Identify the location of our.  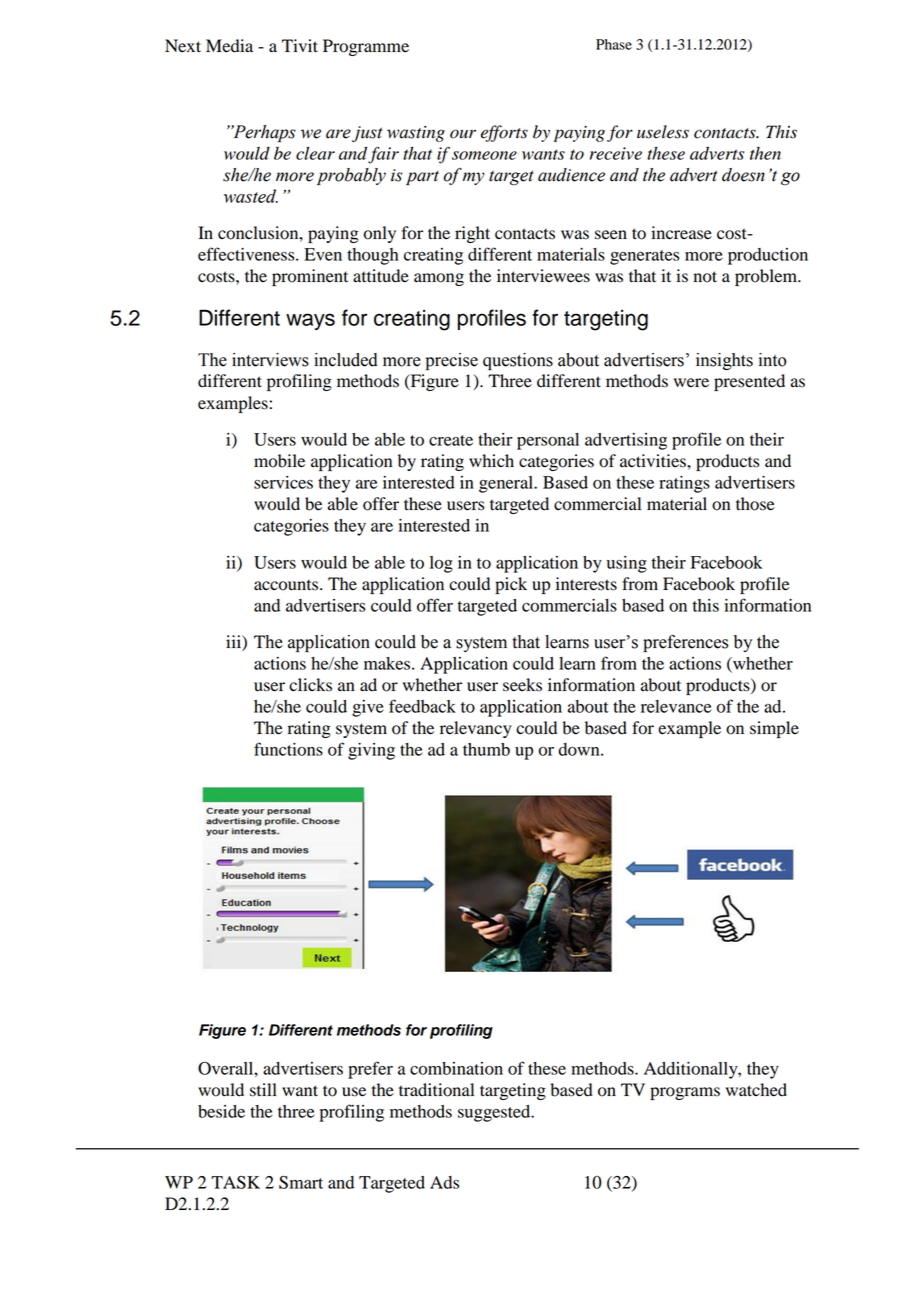
(463, 134).
